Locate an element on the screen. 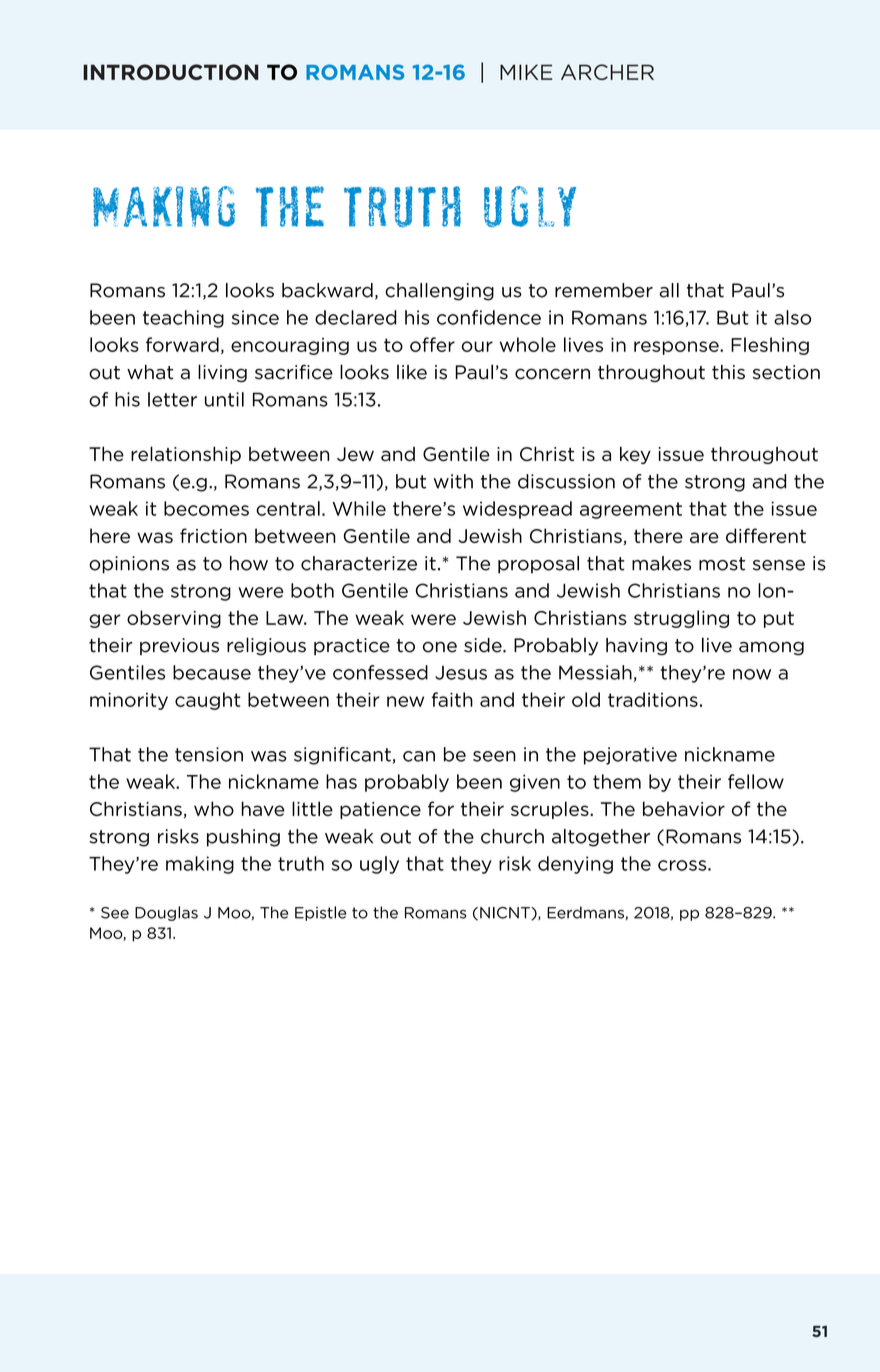 The image size is (880, 1372). now is located at coordinates (752, 674).
